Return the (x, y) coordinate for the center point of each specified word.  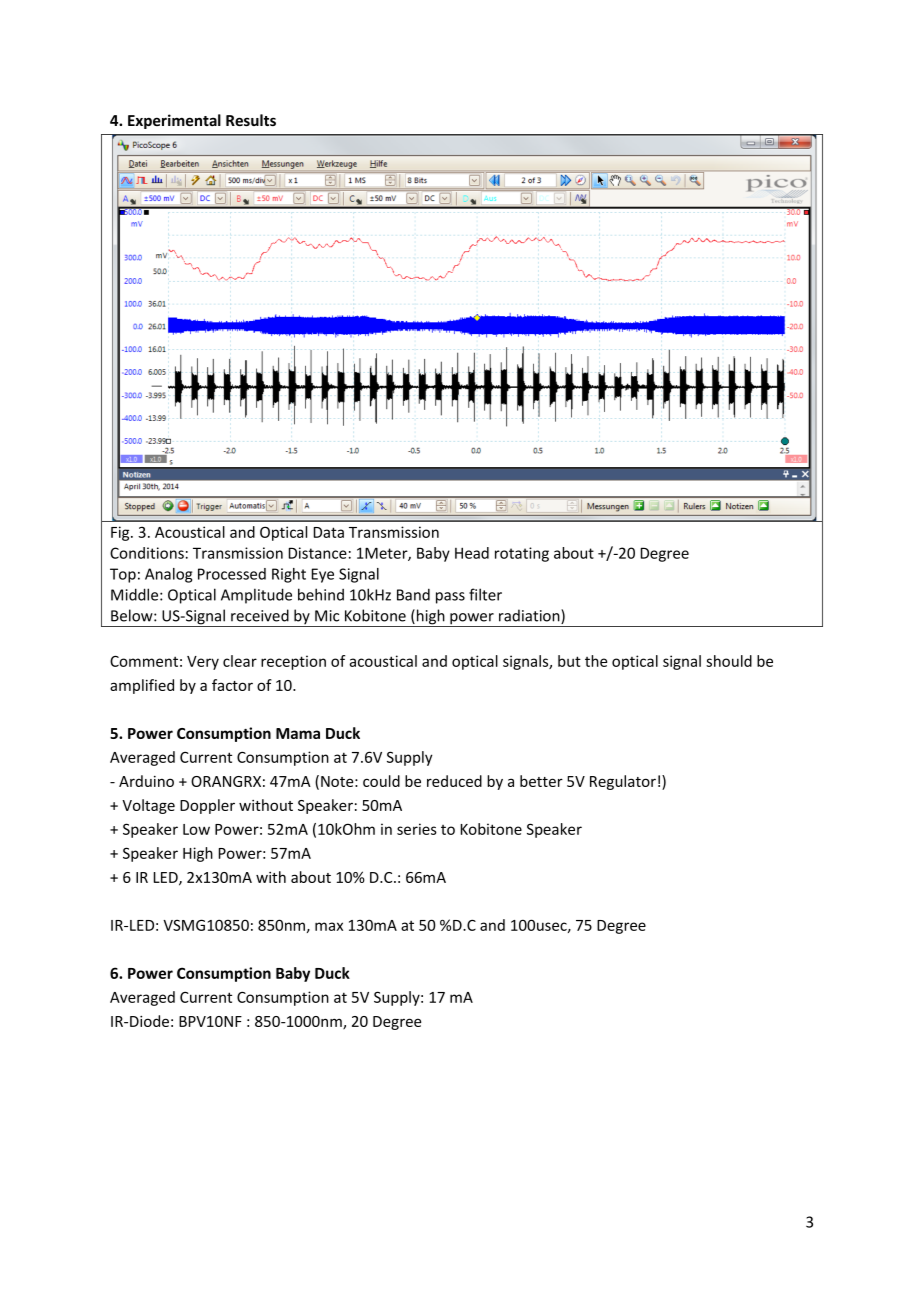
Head (472, 553)
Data (329, 532)
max (329, 926)
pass (450, 598)
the (596, 661)
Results (251, 120)
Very (203, 663)
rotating (522, 554)
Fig (121, 533)
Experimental (174, 121)
